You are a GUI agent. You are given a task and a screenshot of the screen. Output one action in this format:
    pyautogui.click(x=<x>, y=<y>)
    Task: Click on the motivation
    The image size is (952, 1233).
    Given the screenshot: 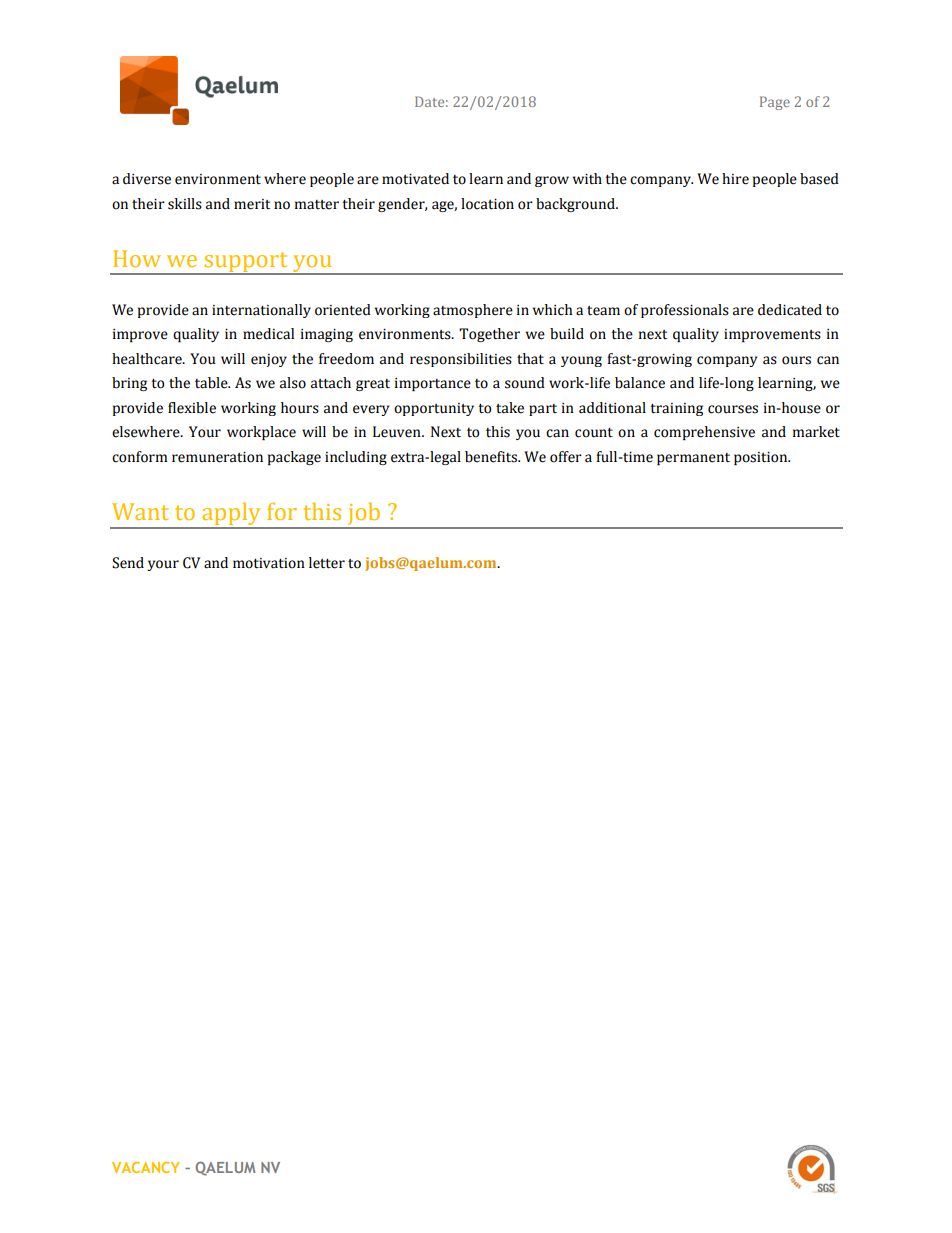 What is the action you would take?
    pyautogui.click(x=269, y=563)
